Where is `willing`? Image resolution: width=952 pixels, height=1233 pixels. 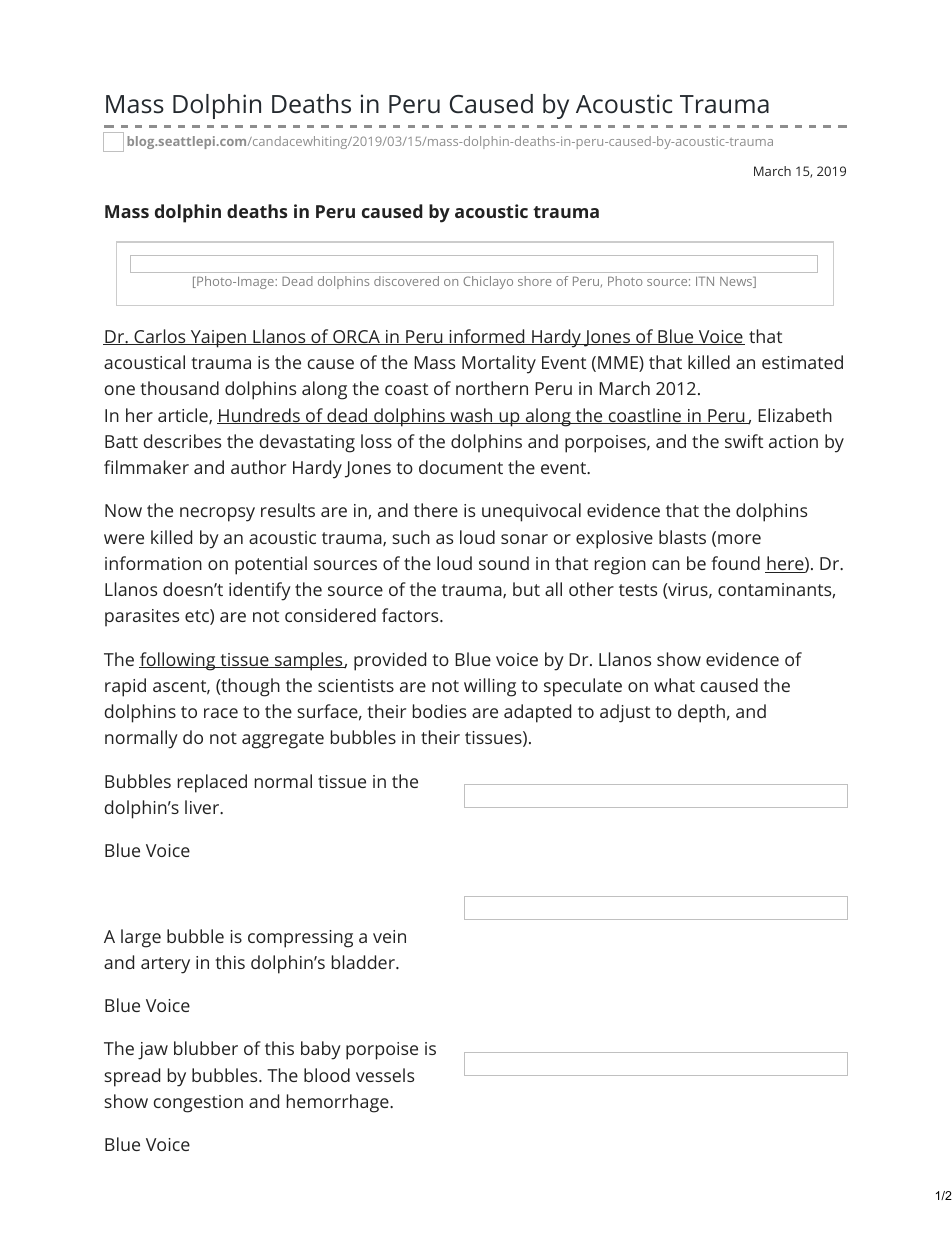 willing is located at coordinates (490, 687).
